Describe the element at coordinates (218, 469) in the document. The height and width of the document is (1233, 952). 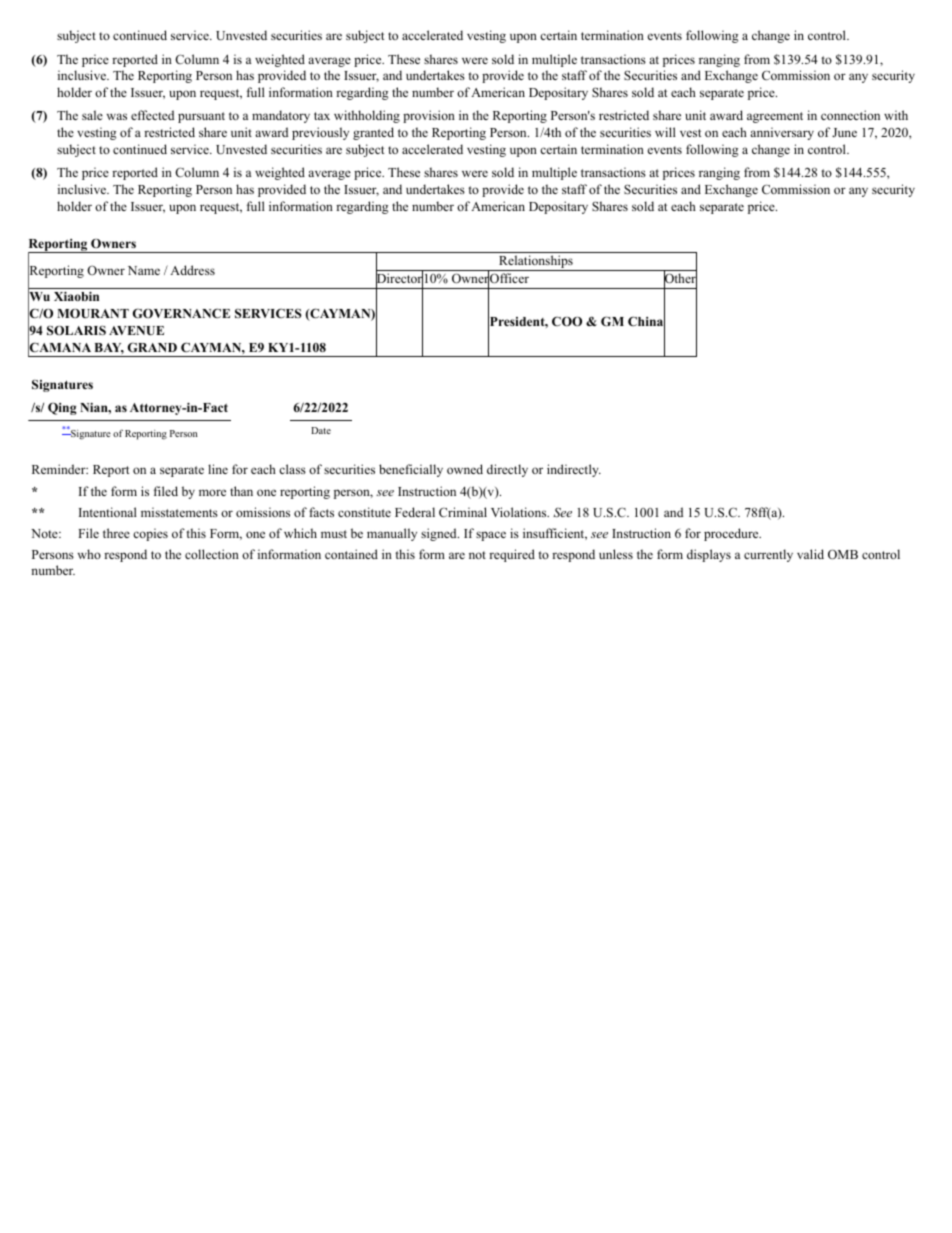
I see `line` at that location.
